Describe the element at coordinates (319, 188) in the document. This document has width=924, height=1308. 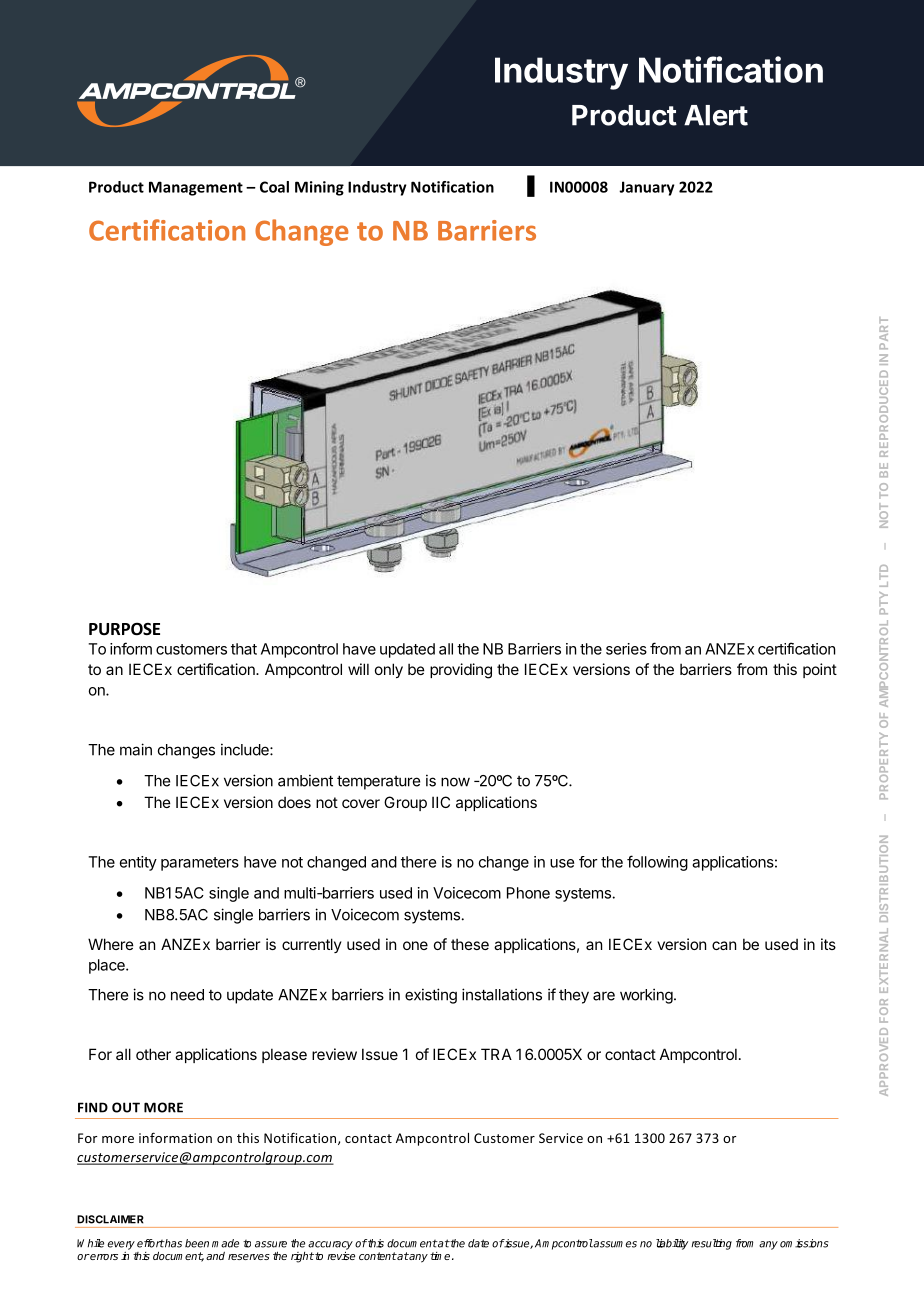
I see `Mining` at that location.
